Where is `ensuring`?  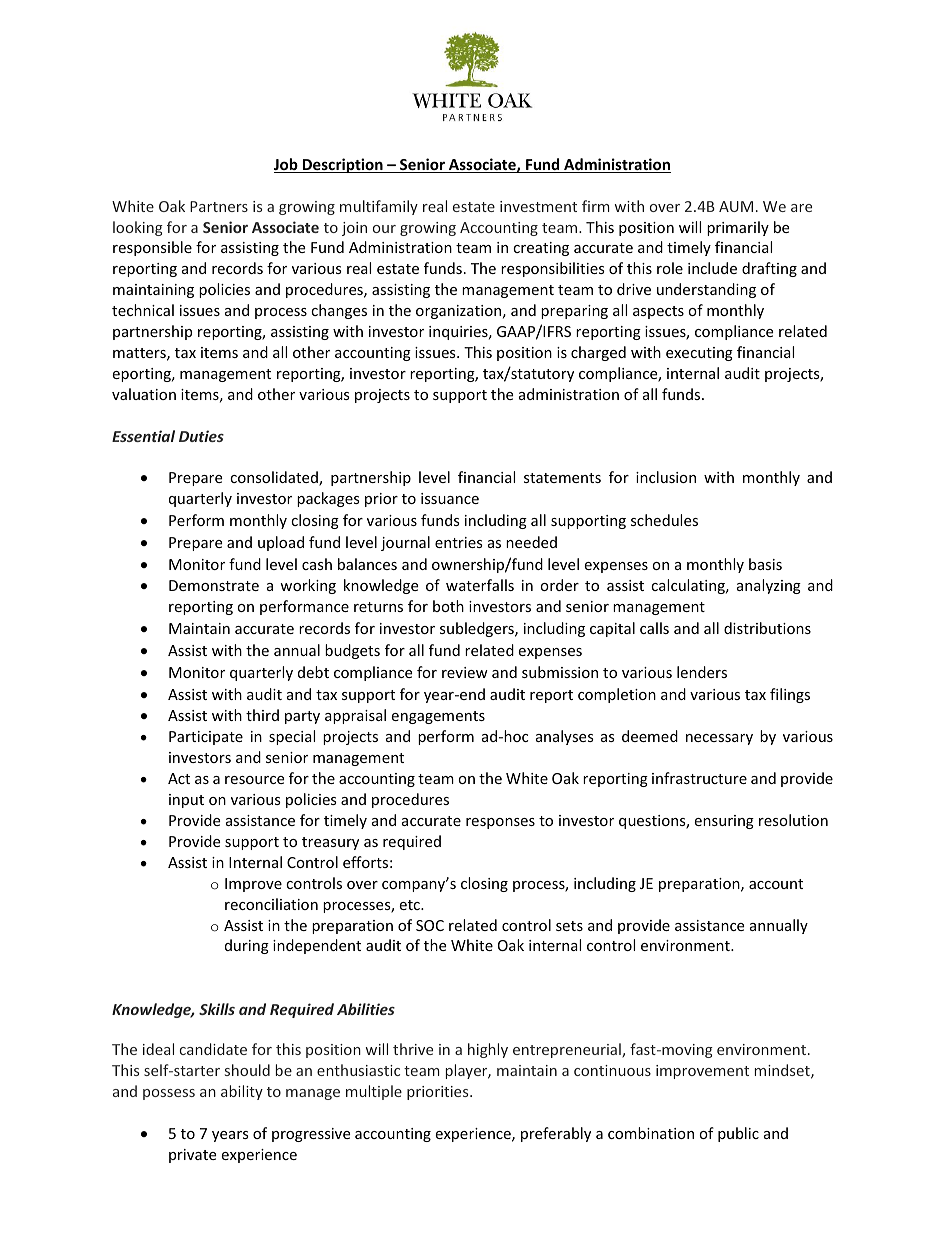 ensuring is located at coordinates (724, 822).
